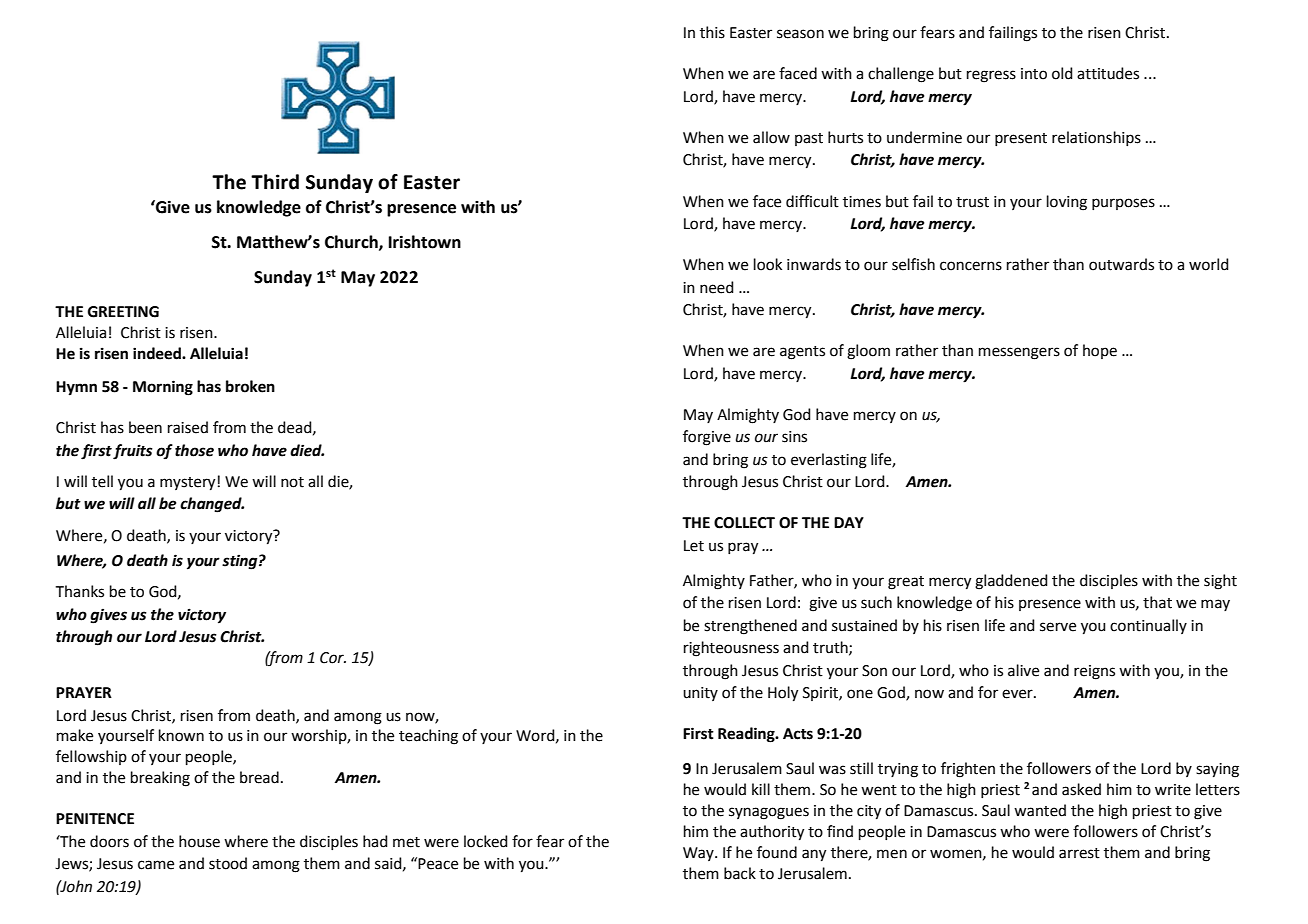 This image has width=1308, height=924. What do you see at coordinates (1062, 73) in the image?
I see `old` at bounding box center [1062, 73].
